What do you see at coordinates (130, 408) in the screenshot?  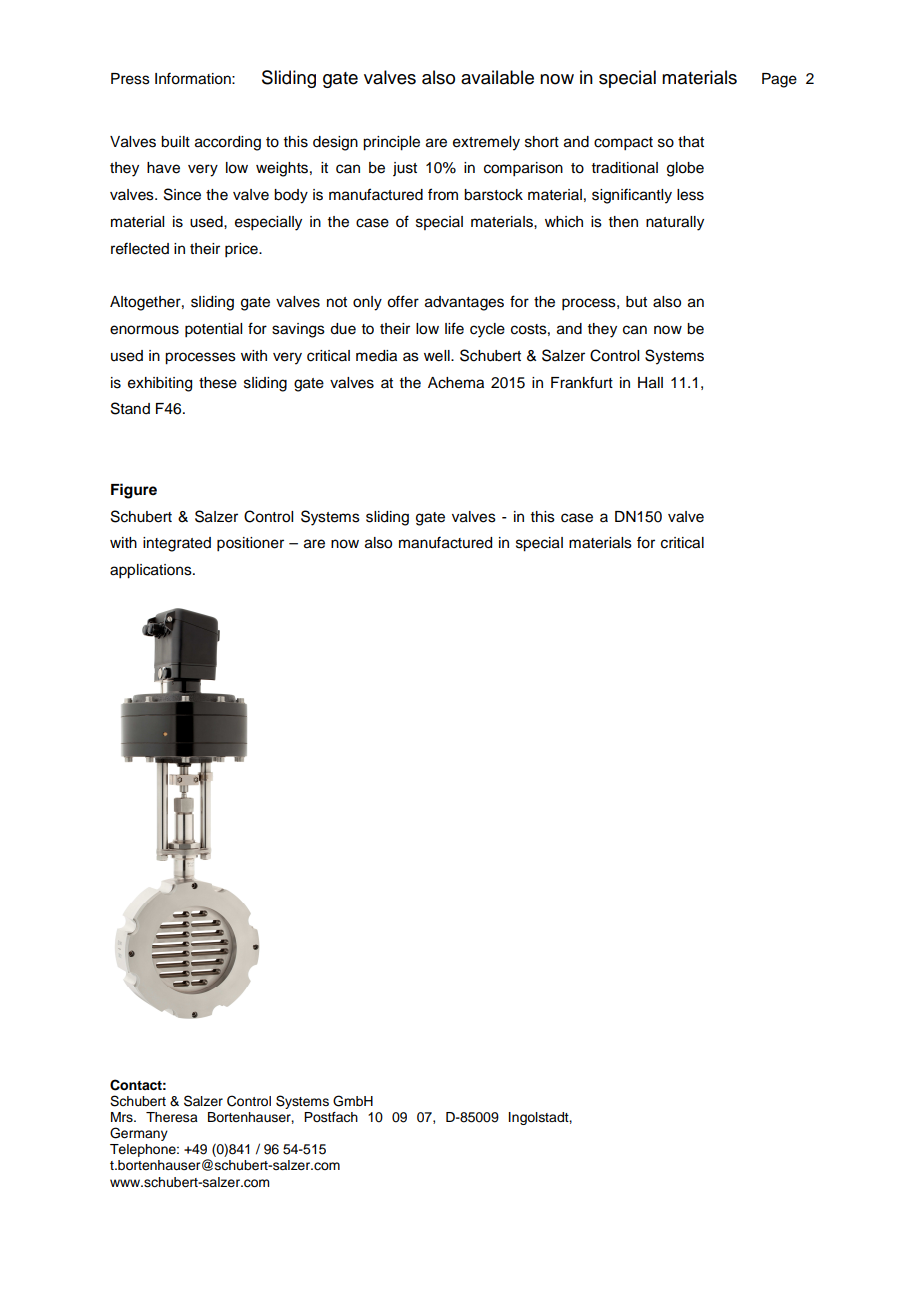 I see `Stand` at bounding box center [130, 408].
